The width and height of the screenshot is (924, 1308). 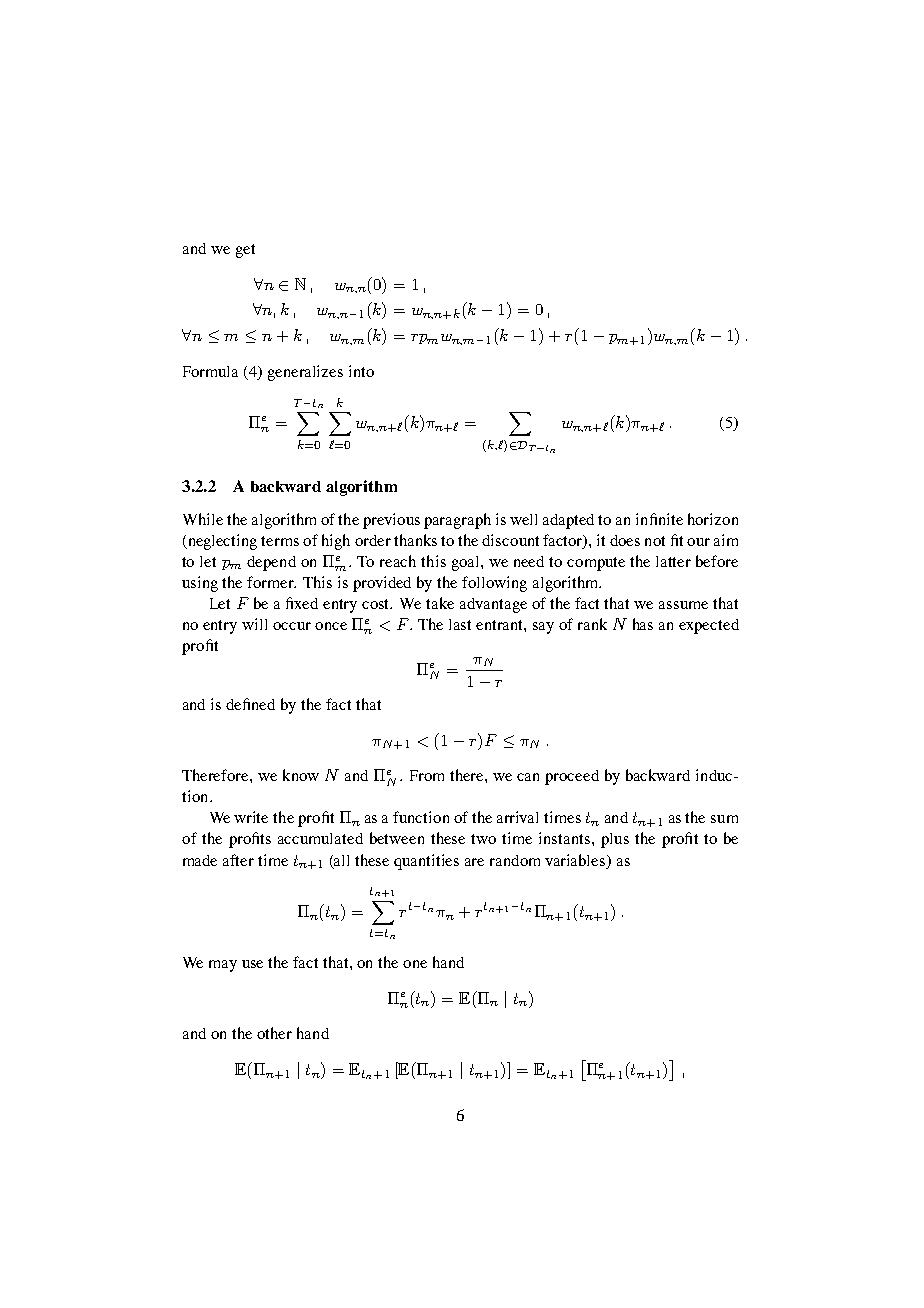 What do you see at coordinates (457, 521) in the screenshot?
I see `paragraph` at bounding box center [457, 521].
